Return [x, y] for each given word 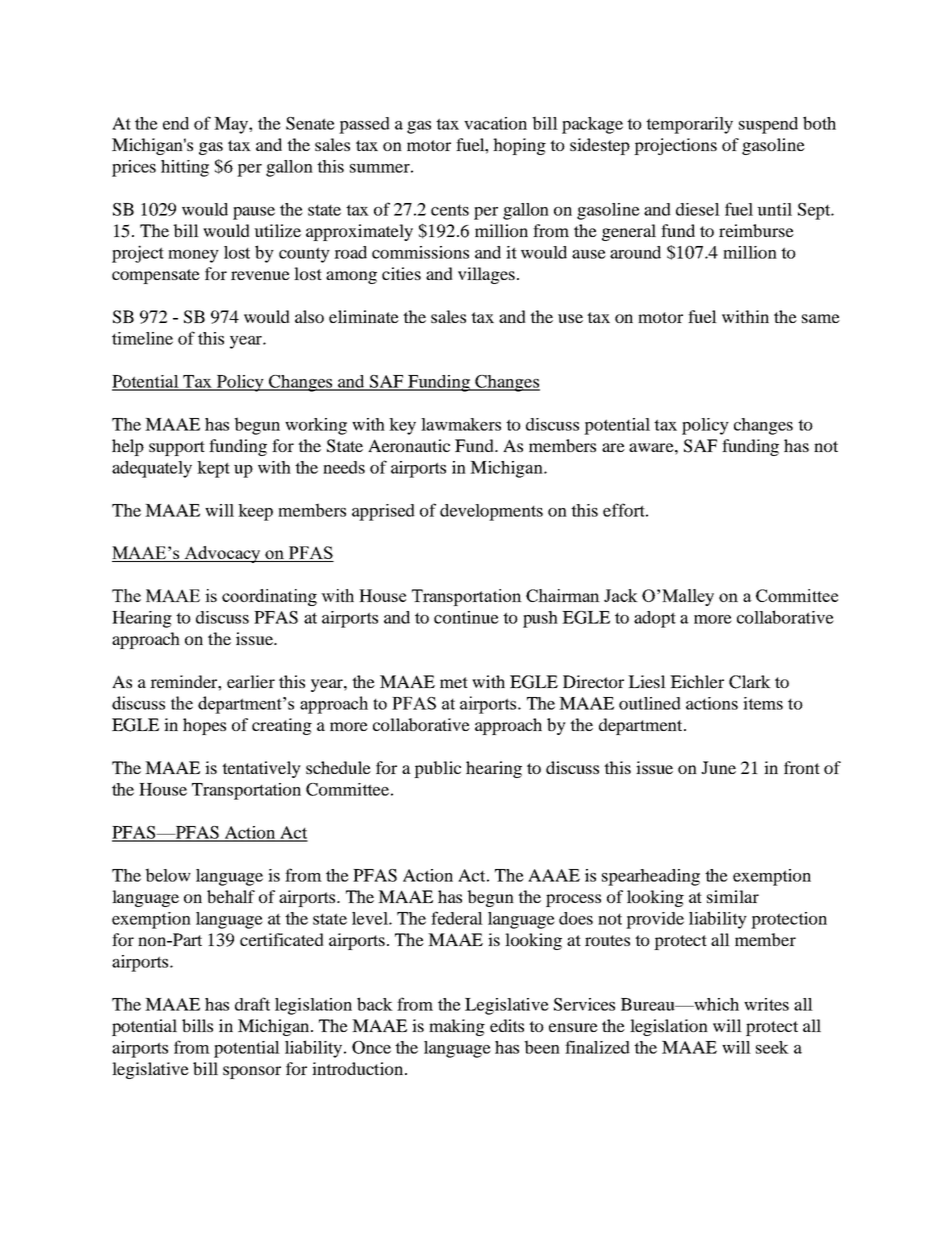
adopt [655, 619]
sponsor [252, 1072]
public [437, 769]
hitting [185, 168]
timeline [142, 338]
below [168, 875]
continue [466, 617]
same [821, 318]
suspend [768, 125]
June [718, 767]
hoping [519, 146]
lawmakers [461, 424]
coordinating [269, 597]
